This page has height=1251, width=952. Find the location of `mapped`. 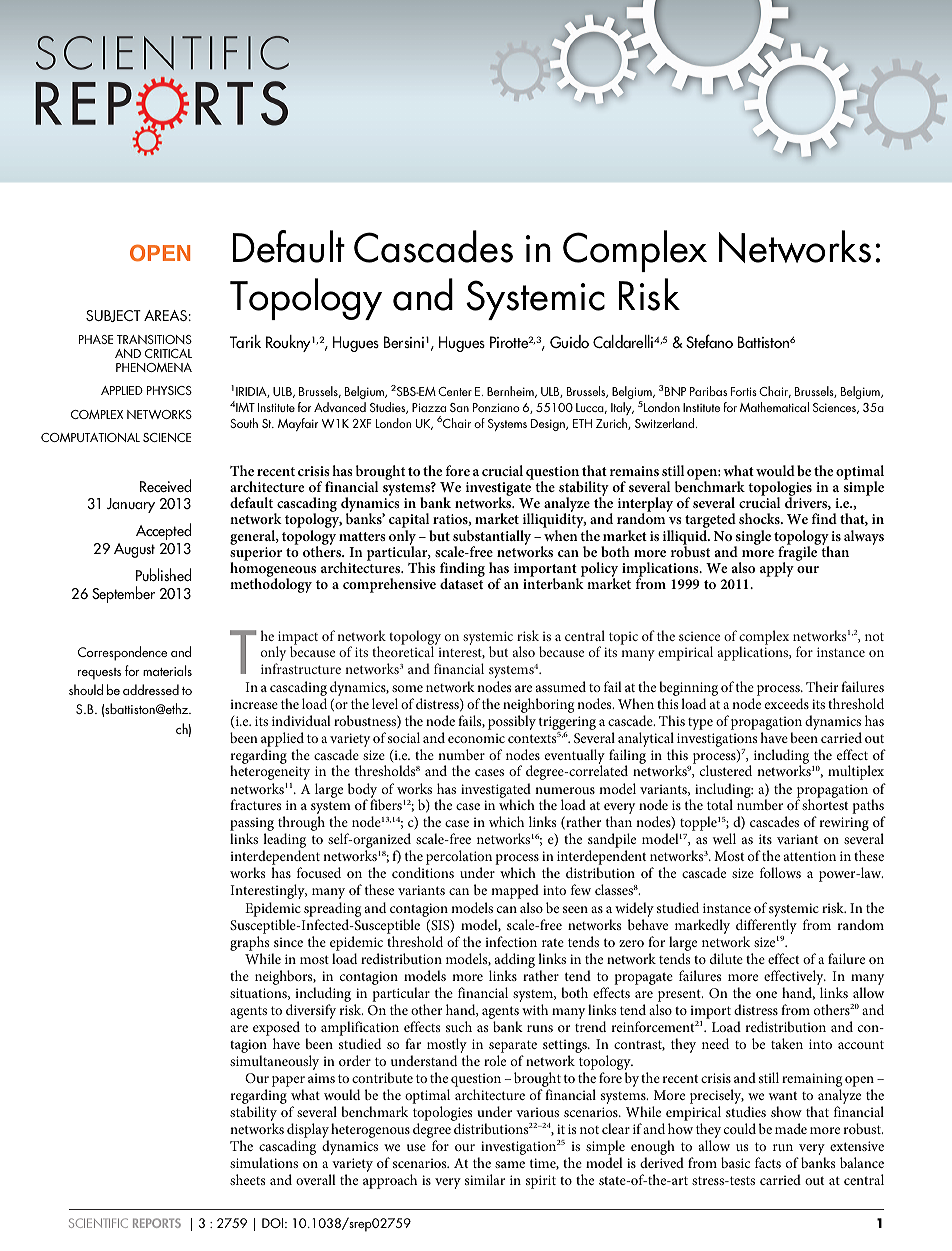

mapped is located at coordinates (515, 891).
